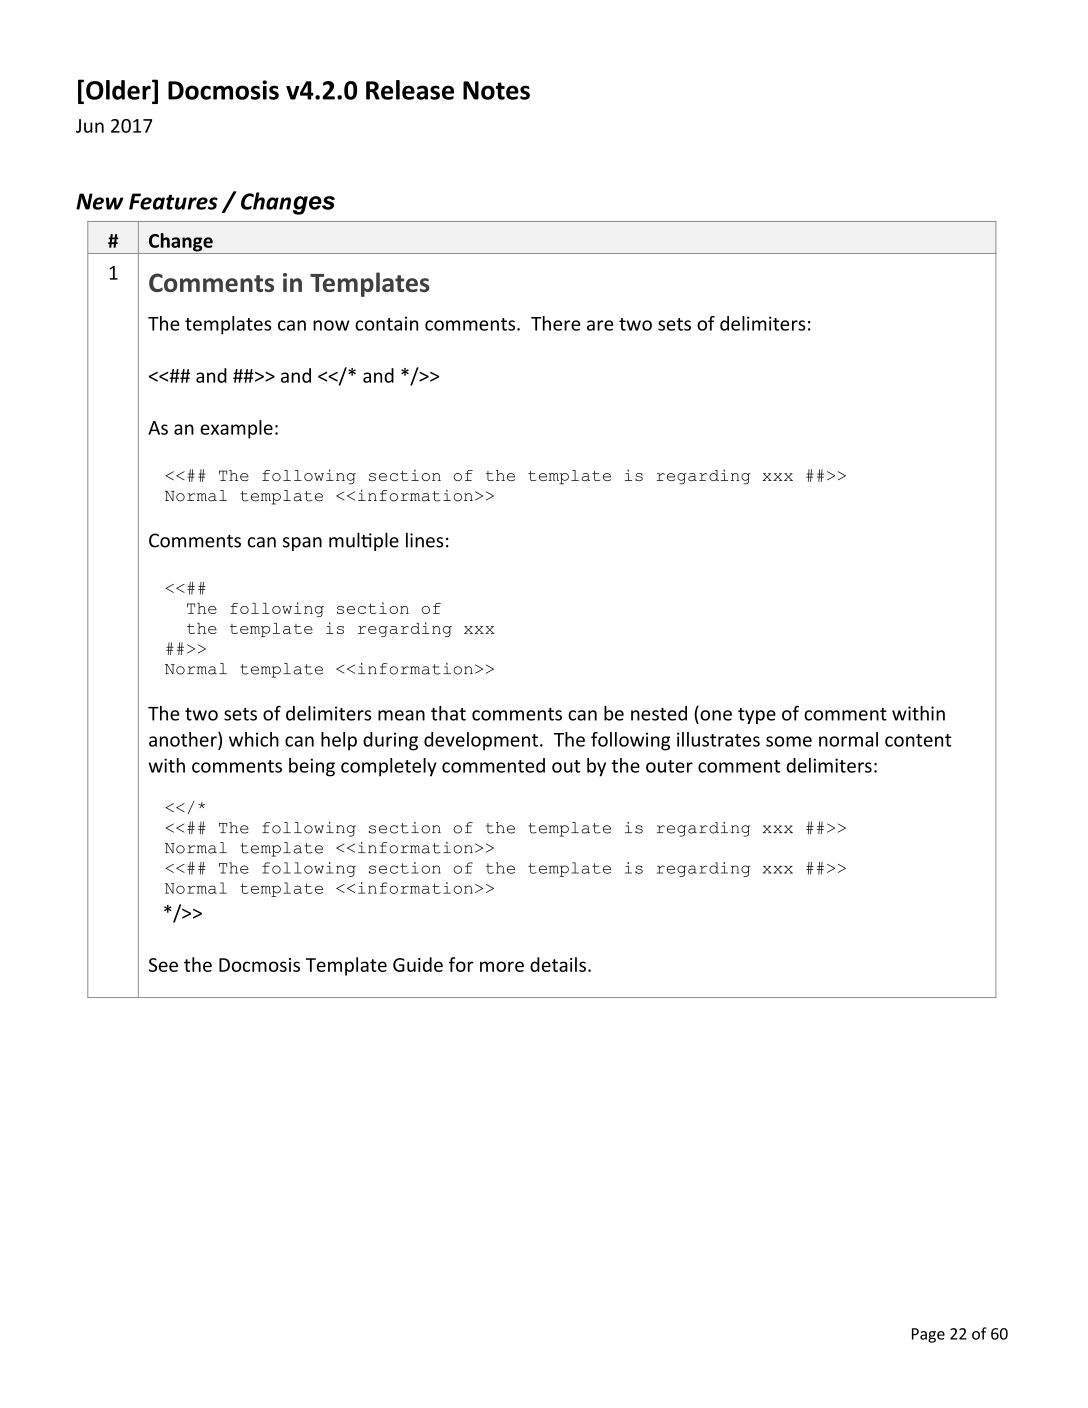 Image resolution: width=1088 pixels, height=1408 pixels. I want to click on lines, so click(425, 540).
